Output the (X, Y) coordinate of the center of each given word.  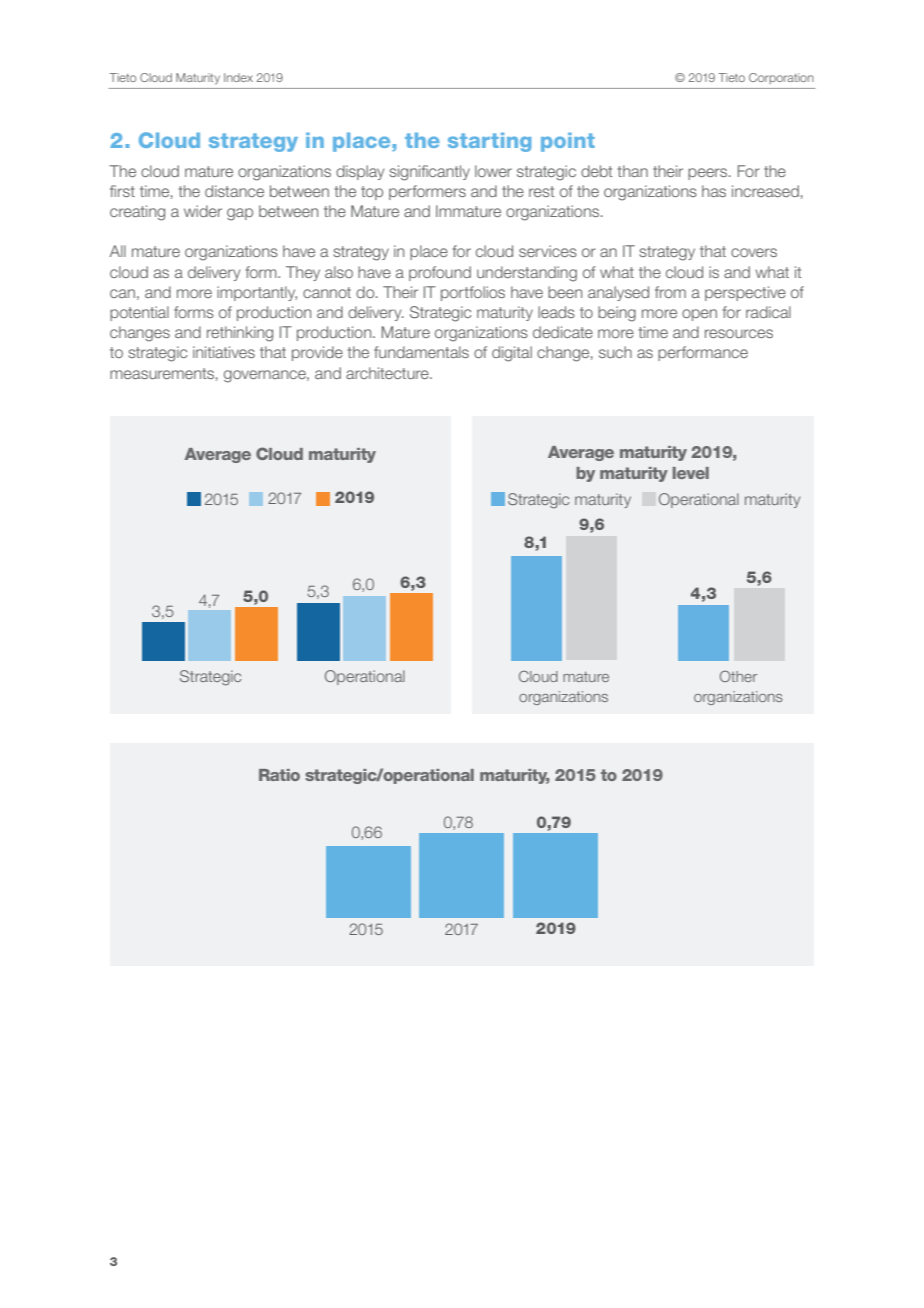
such (615, 352)
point (568, 142)
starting (489, 142)
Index (238, 77)
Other (738, 676)
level (691, 473)
